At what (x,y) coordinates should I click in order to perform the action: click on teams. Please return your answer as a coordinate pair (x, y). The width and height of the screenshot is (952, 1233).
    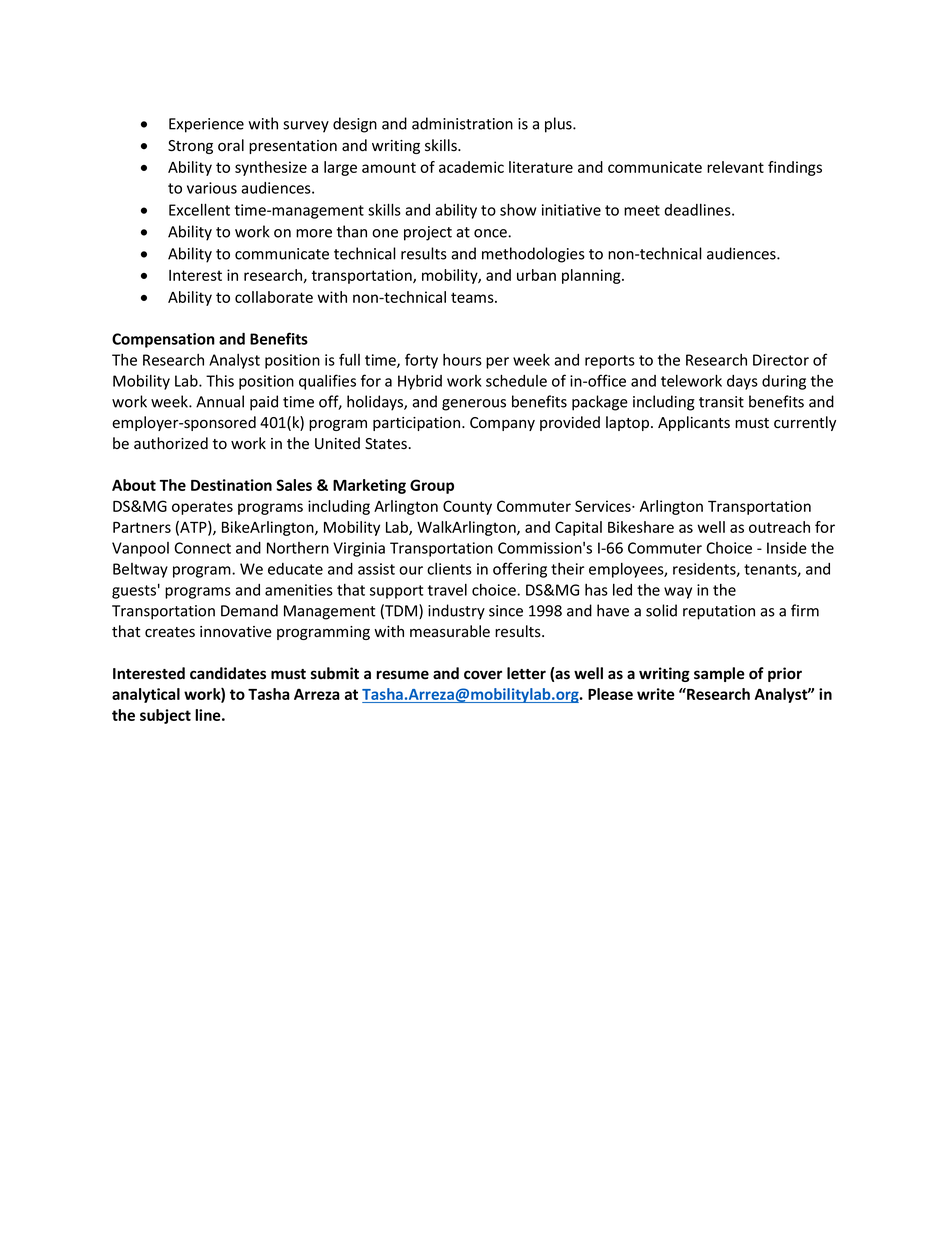
    Looking at the image, I should click on (473, 297).
